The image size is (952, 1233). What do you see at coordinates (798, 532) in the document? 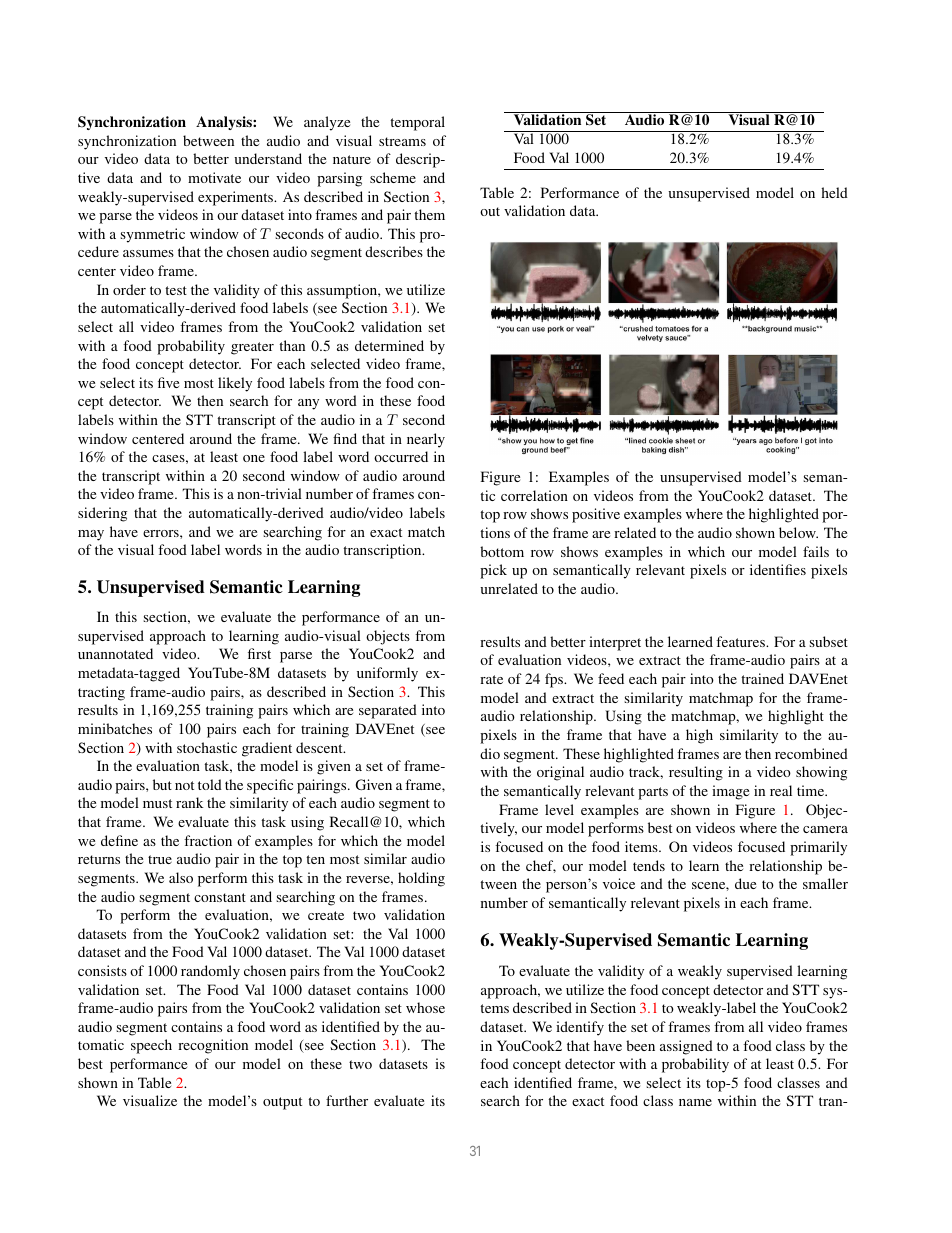
I see `below` at bounding box center [798, 532].
